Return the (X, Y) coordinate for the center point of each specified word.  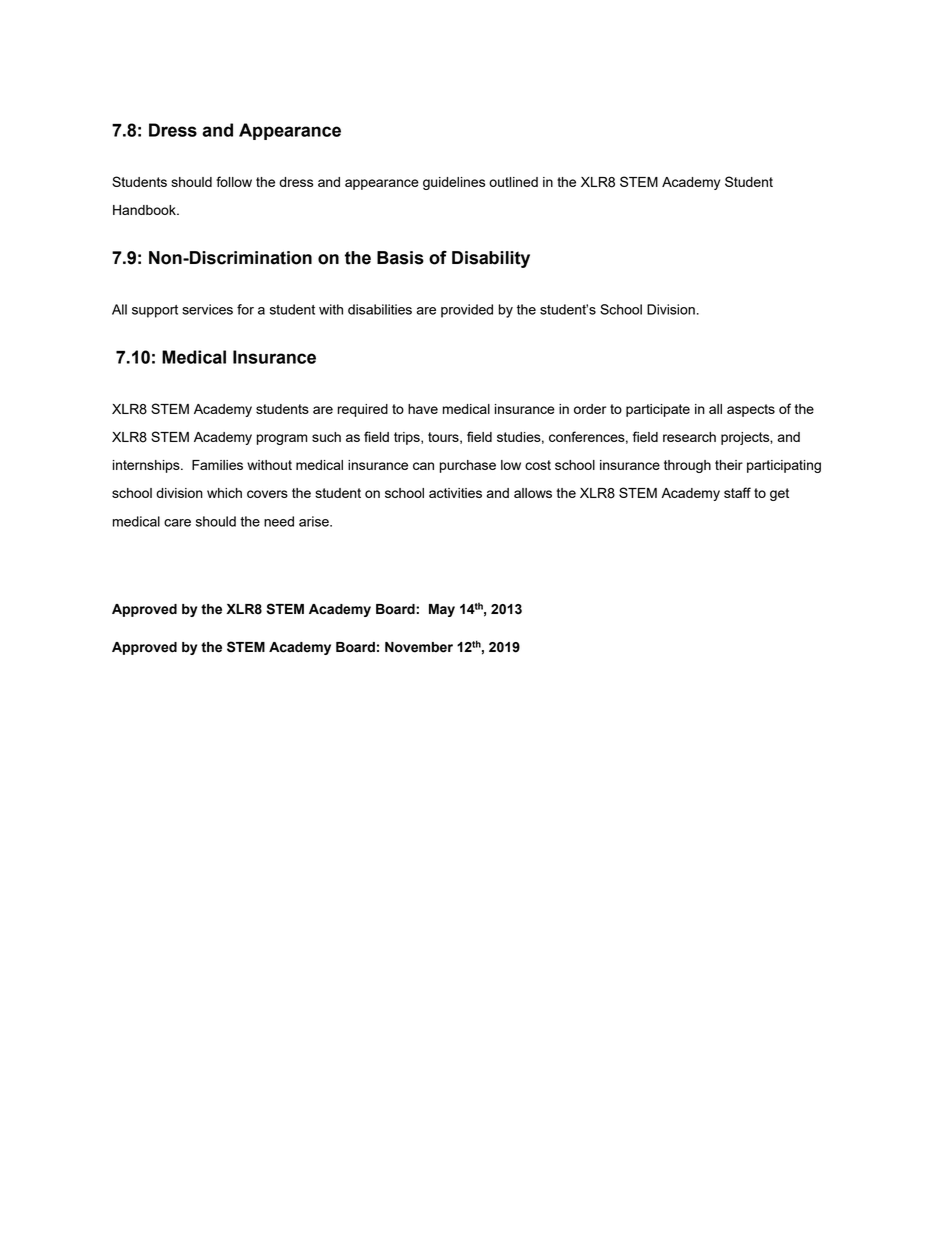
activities (455, 493)
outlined (513, 182)
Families (217, 465)
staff (737, 492)
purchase (468, 466)
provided (467, 311)
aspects (751, 410)
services (207, 309)
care (177, 523)
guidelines (454, 183)
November (419, 647)
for (245, 309)
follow (234, 181)
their (729, 465)
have (423, 409)
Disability (491, 259)
